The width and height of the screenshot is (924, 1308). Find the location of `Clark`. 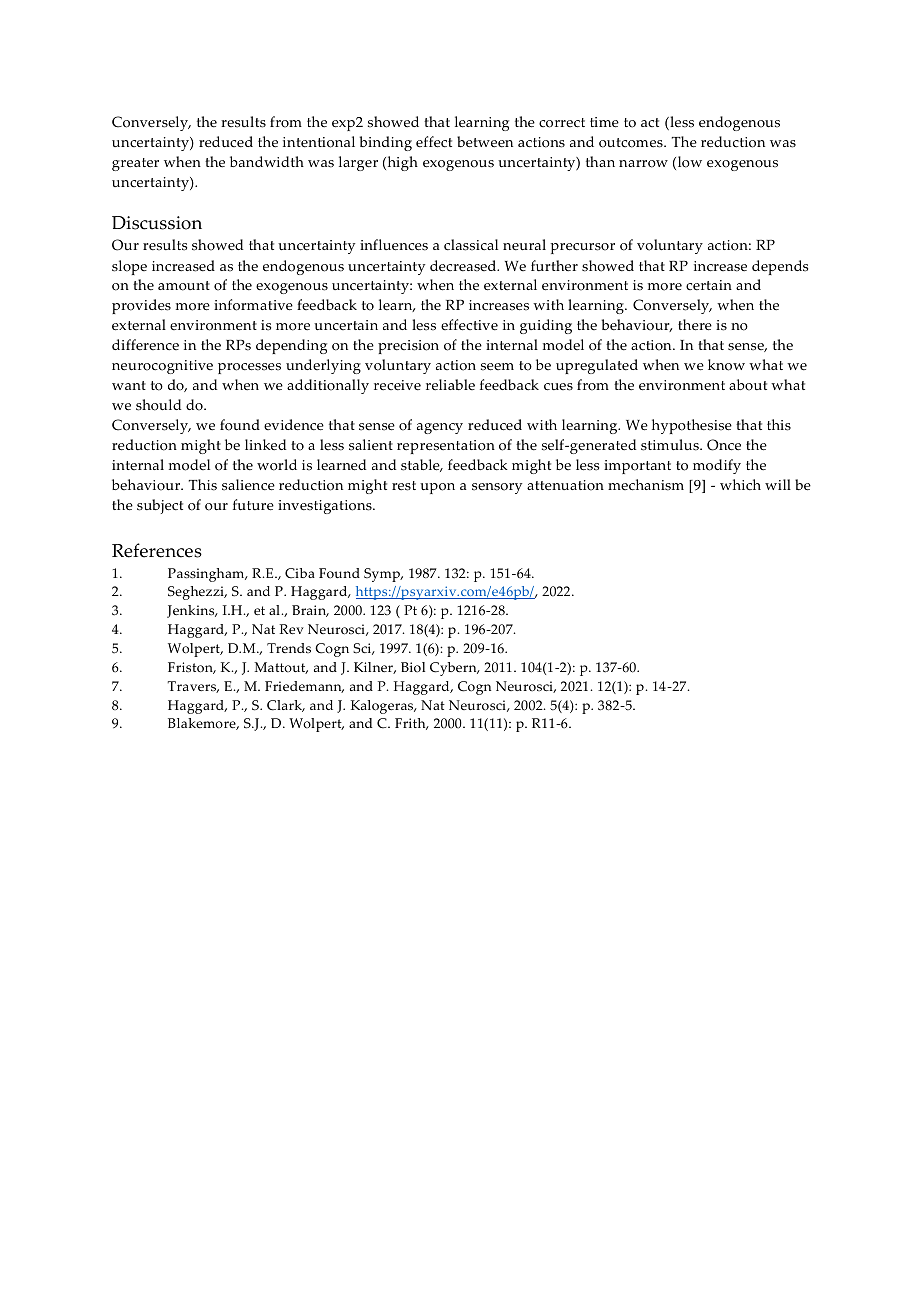

Clark is located at coordinates (286, 706).
